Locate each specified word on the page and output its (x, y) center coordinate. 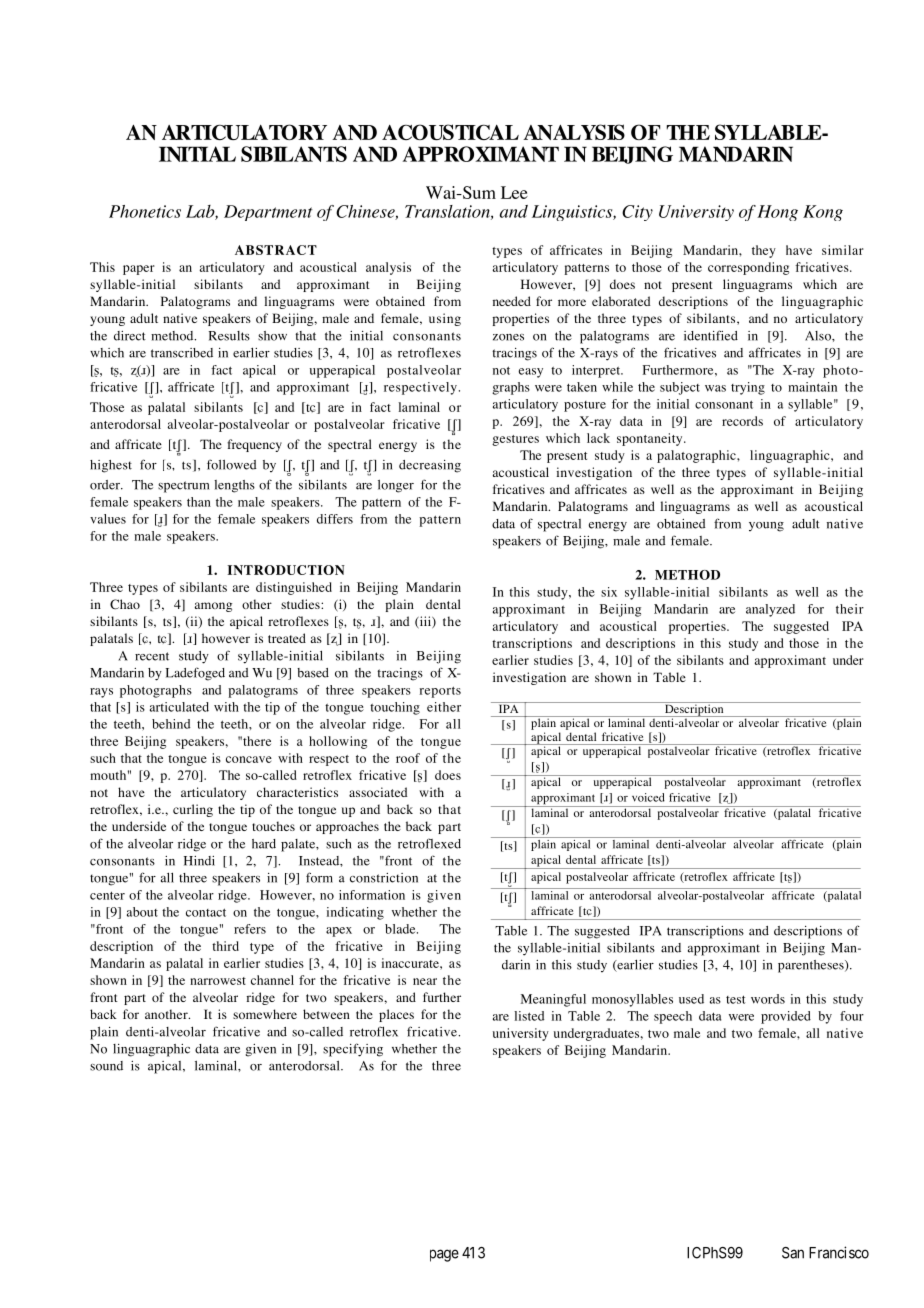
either (444, 707)
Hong (777, 213)
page (444, 1255)
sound (106, 1066)
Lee (514, 192)
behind (171, 724)
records (742, 421)
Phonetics (145, 211)
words (768, 999)
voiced (648, 797)
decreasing (430, 466)
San (793, 1253)
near (425, 981)
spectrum (183, 487)
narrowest (218, 981)
